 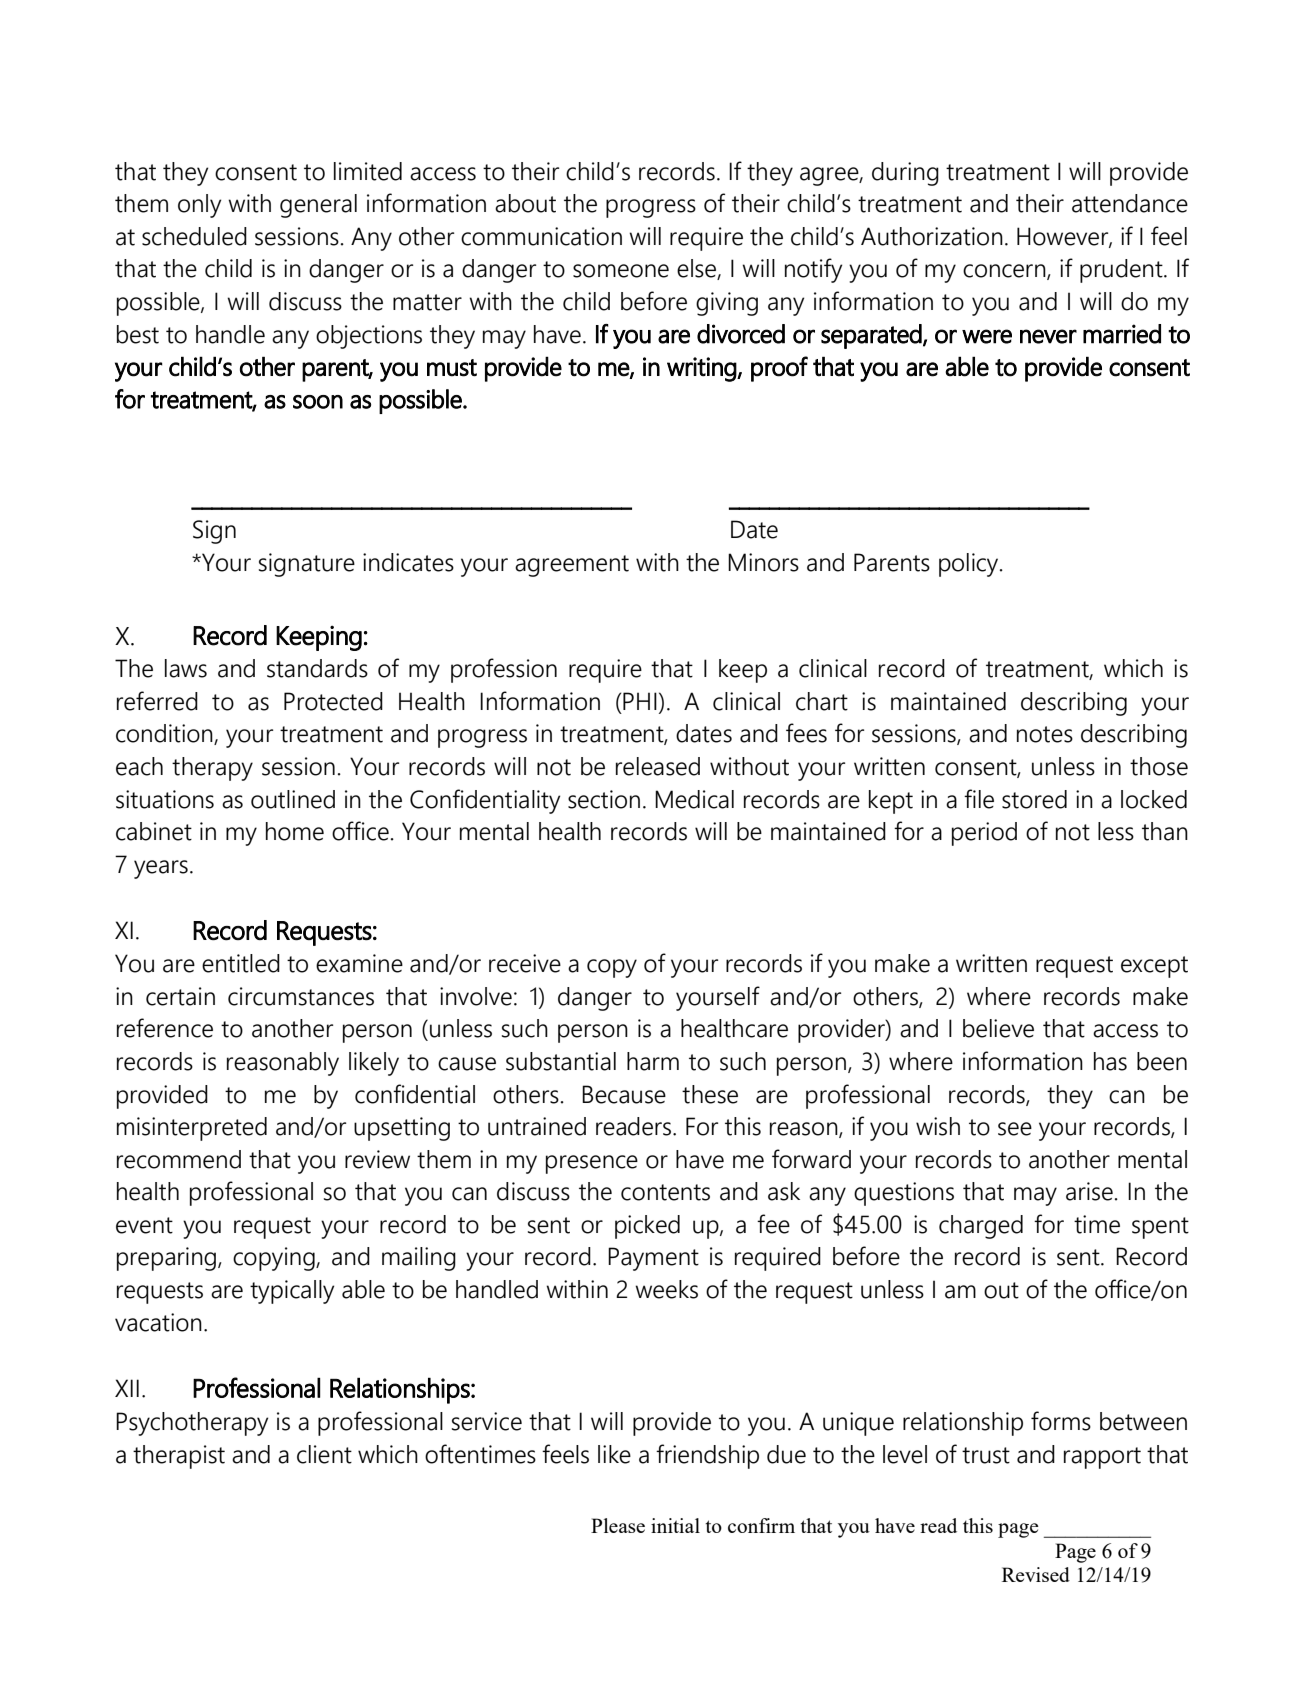 I want to click on only, so click(x=199, y=206).
